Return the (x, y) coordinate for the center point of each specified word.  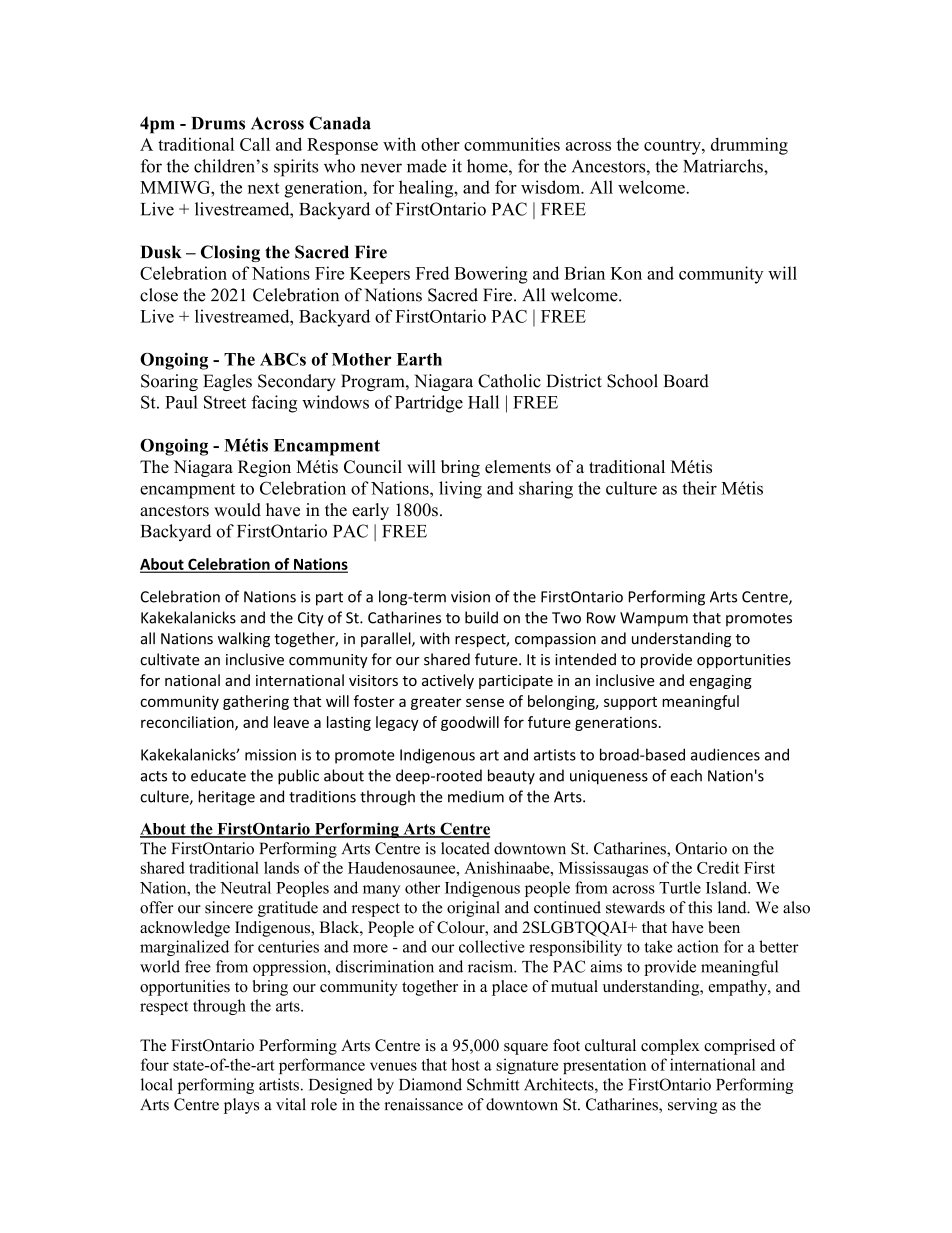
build (481, 617)
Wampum (654, 619)
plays (241, 1106)
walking (244, 639)
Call (255, 144)
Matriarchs (724, 166)
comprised (739, 1047)
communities (512, 144)
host (465, 1064)
